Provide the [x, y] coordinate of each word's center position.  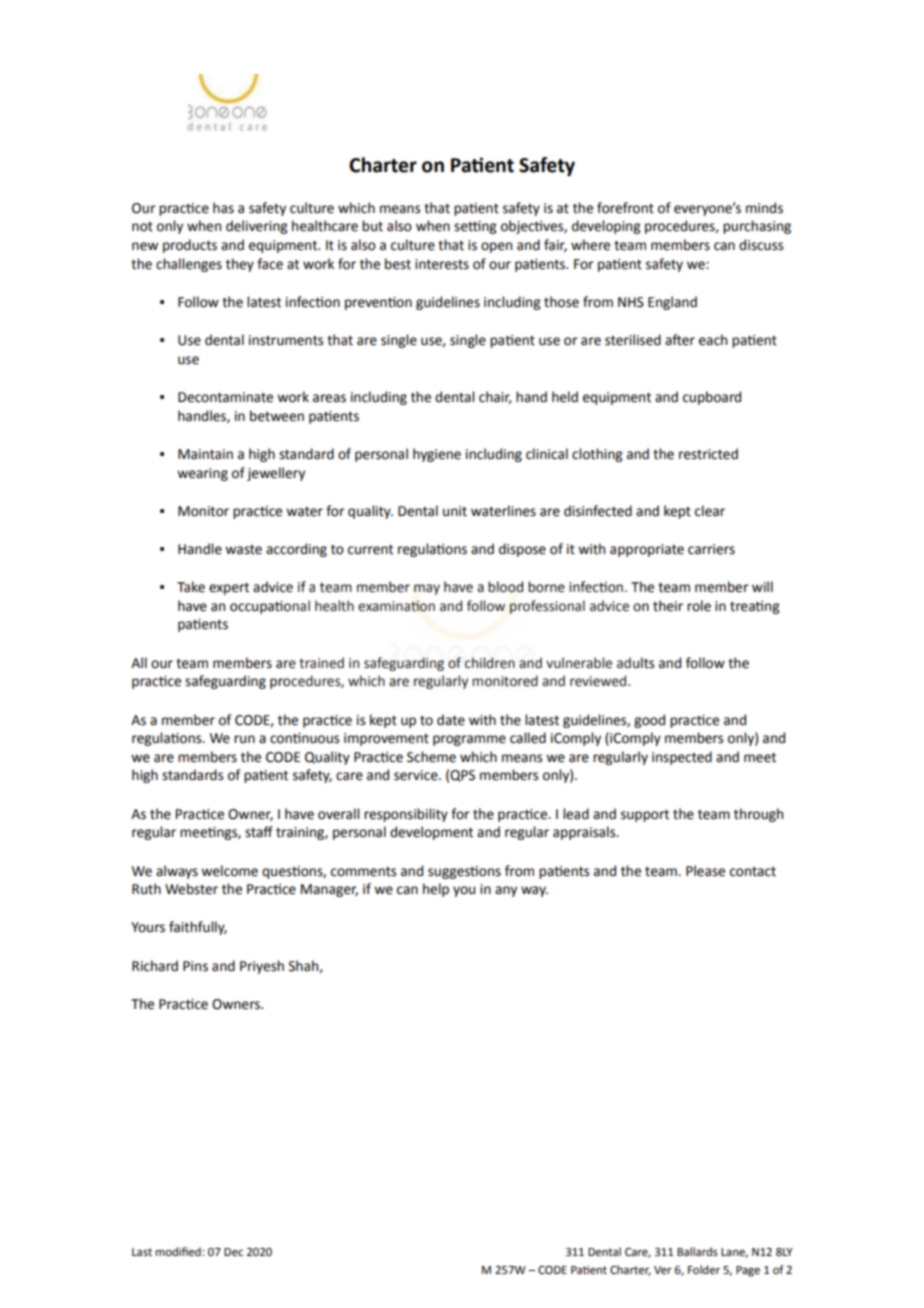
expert [229, 589]
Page [748, 1271]
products [190, 246]
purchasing [757, 227]
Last [142, 1252]
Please [705, 871]
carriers [711, 549]
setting [475, 227]
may [427, 589]
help [436, 890]
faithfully [198, 928]
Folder [704, 1270]
